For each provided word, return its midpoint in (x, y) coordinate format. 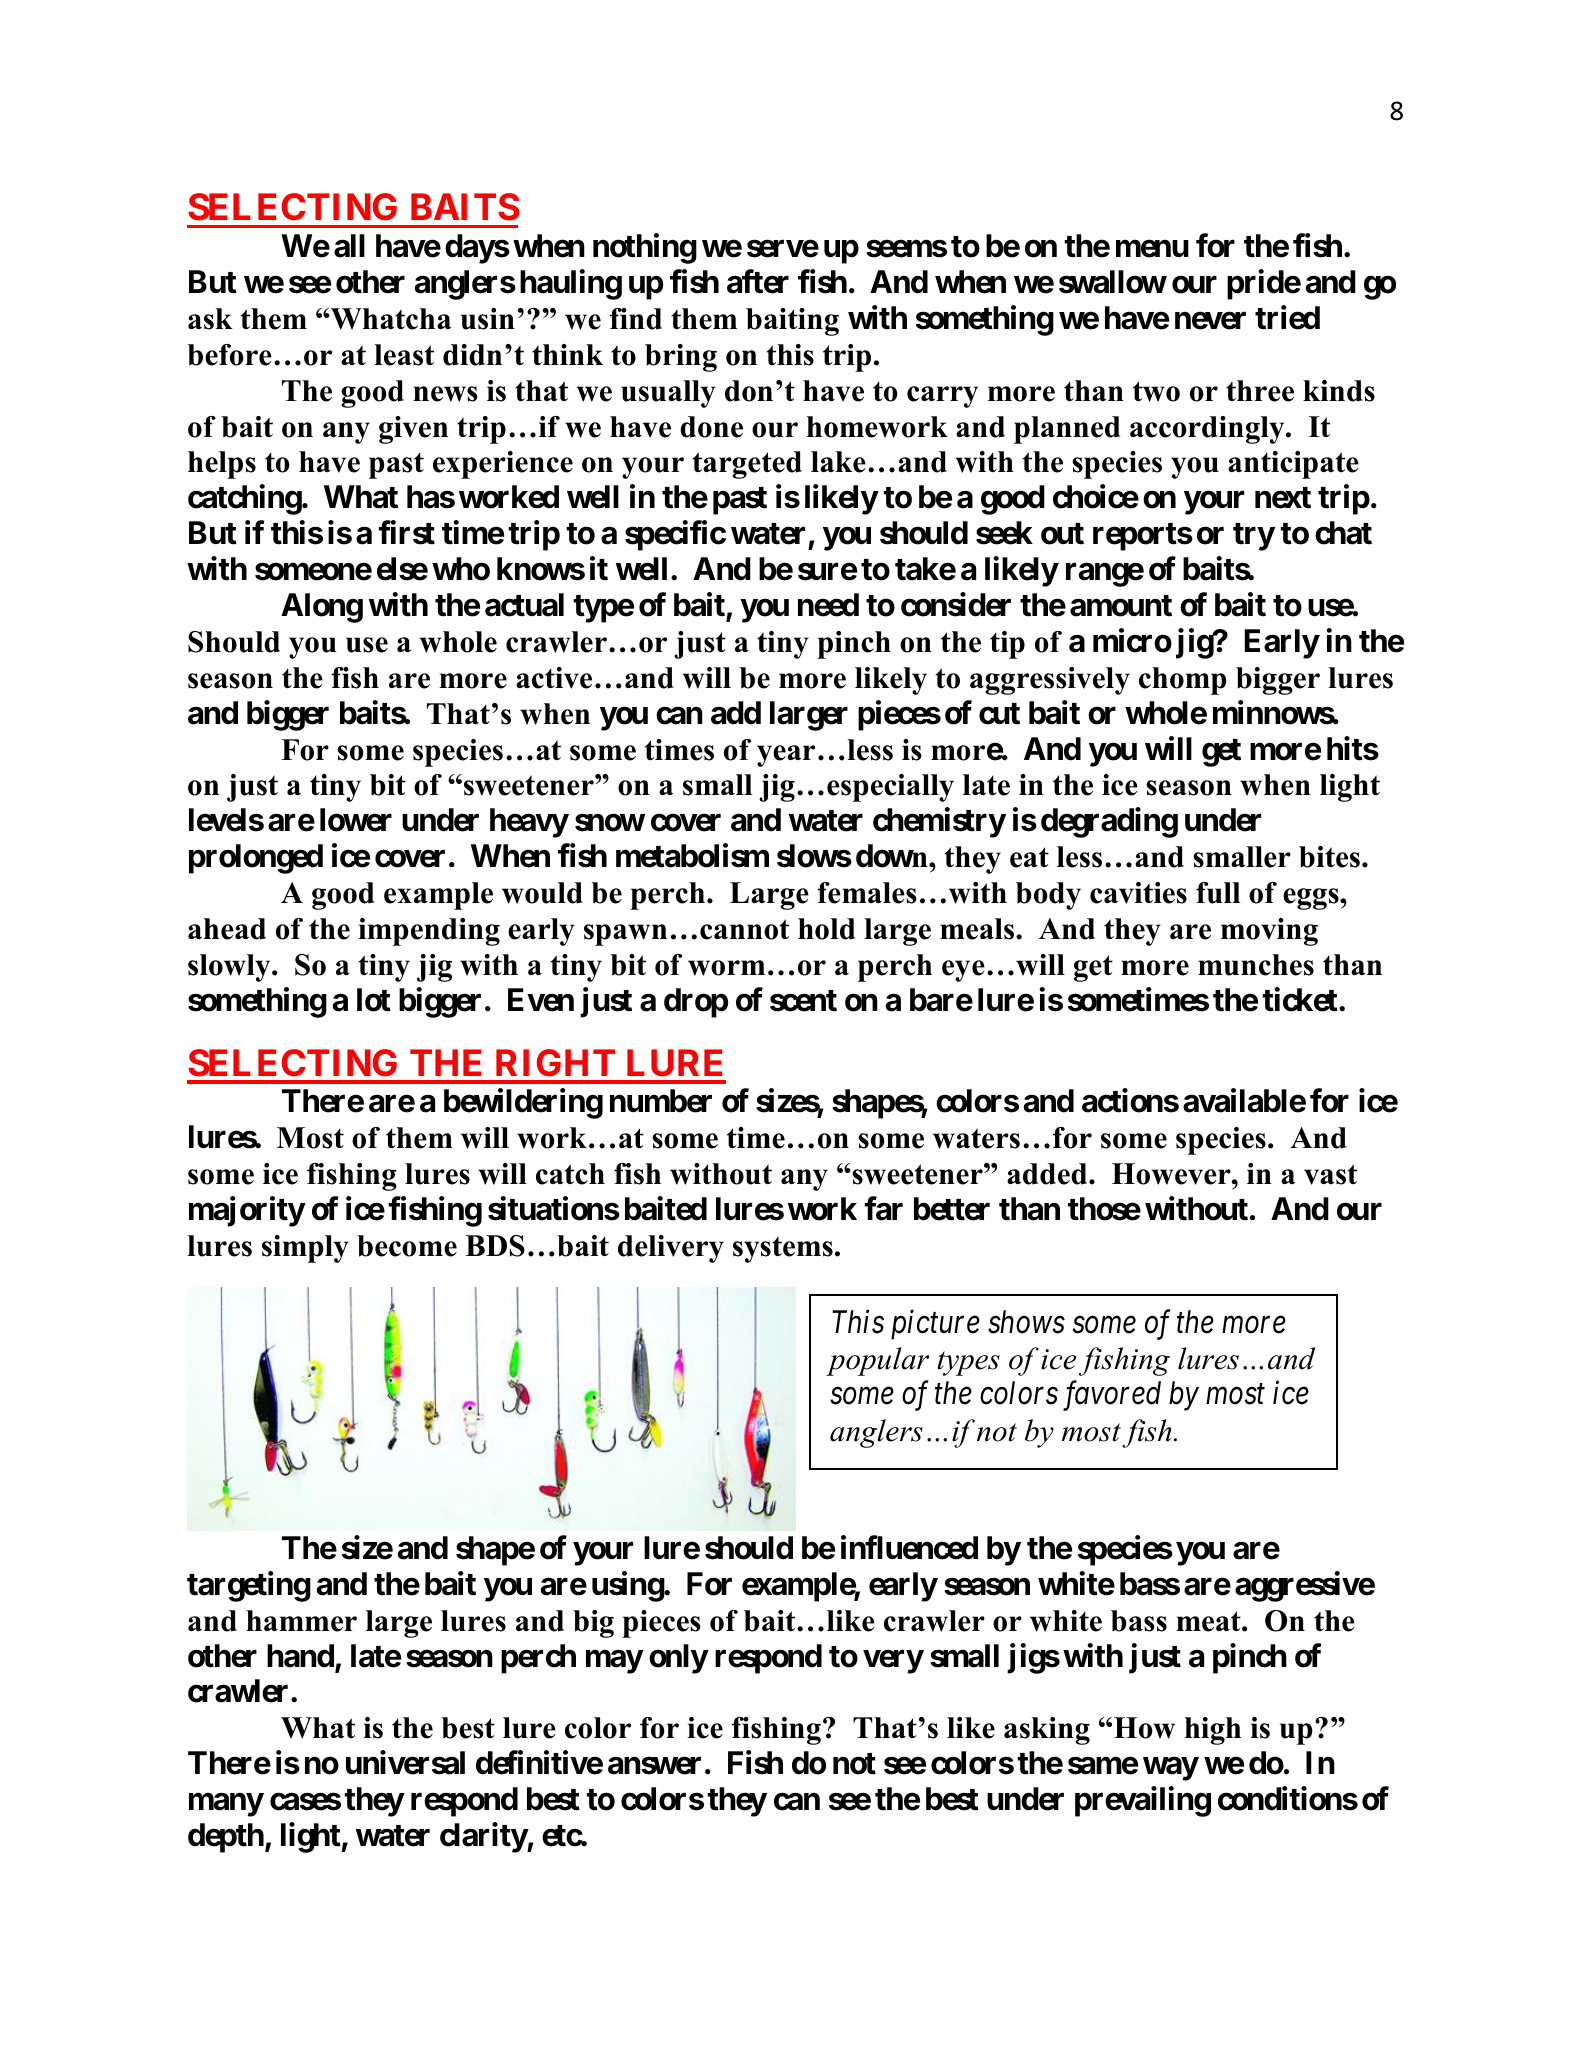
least (404, 355)
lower (356, 820)
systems (783, 1249)
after (758, 282)
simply (305, 1249)
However (1172, 1174)
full (1218, 893)
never (1210, 321)
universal (405, 1763)
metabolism (692, 856)
